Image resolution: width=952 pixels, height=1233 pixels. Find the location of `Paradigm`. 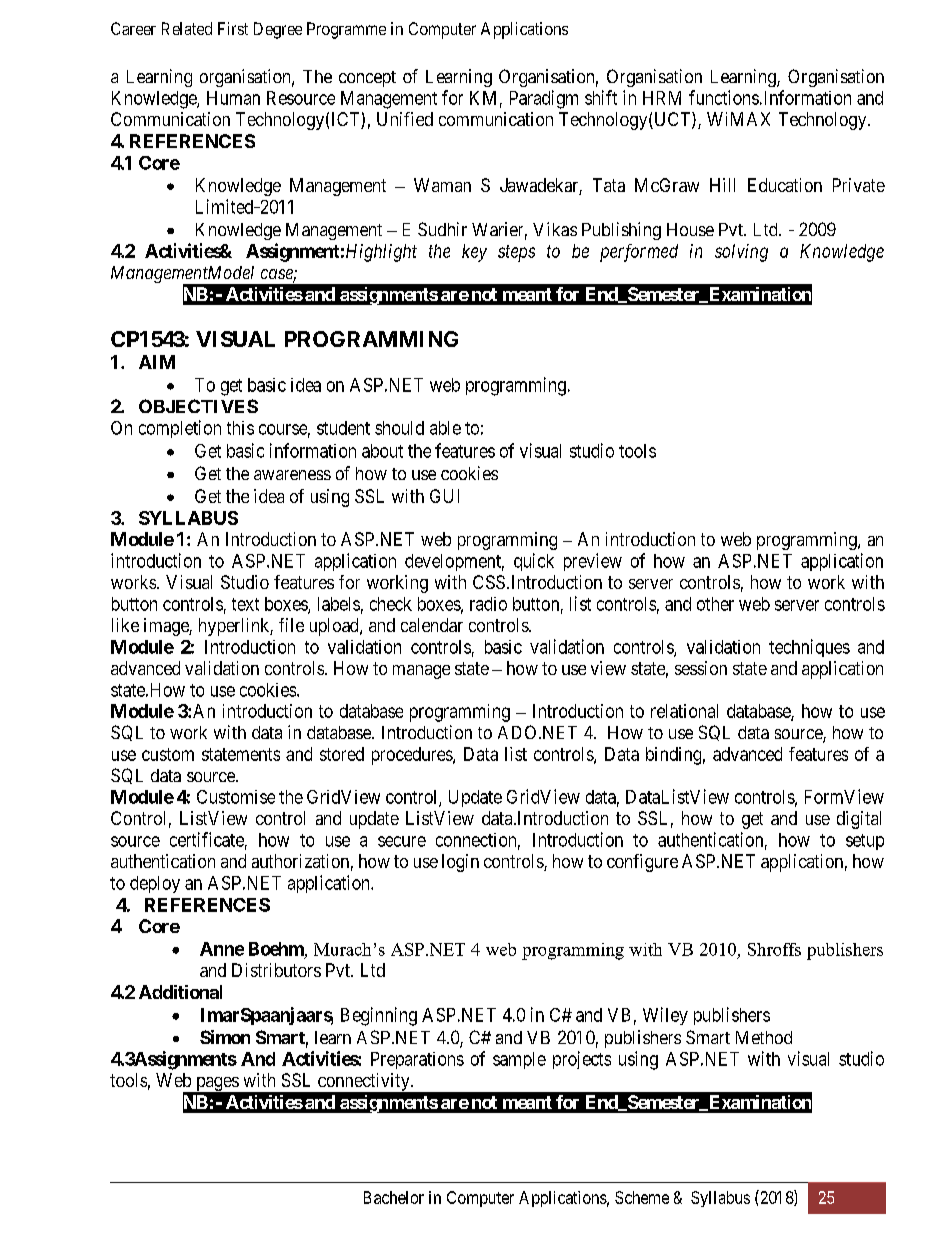

Paradigm is located at coordinates (544, 99).
